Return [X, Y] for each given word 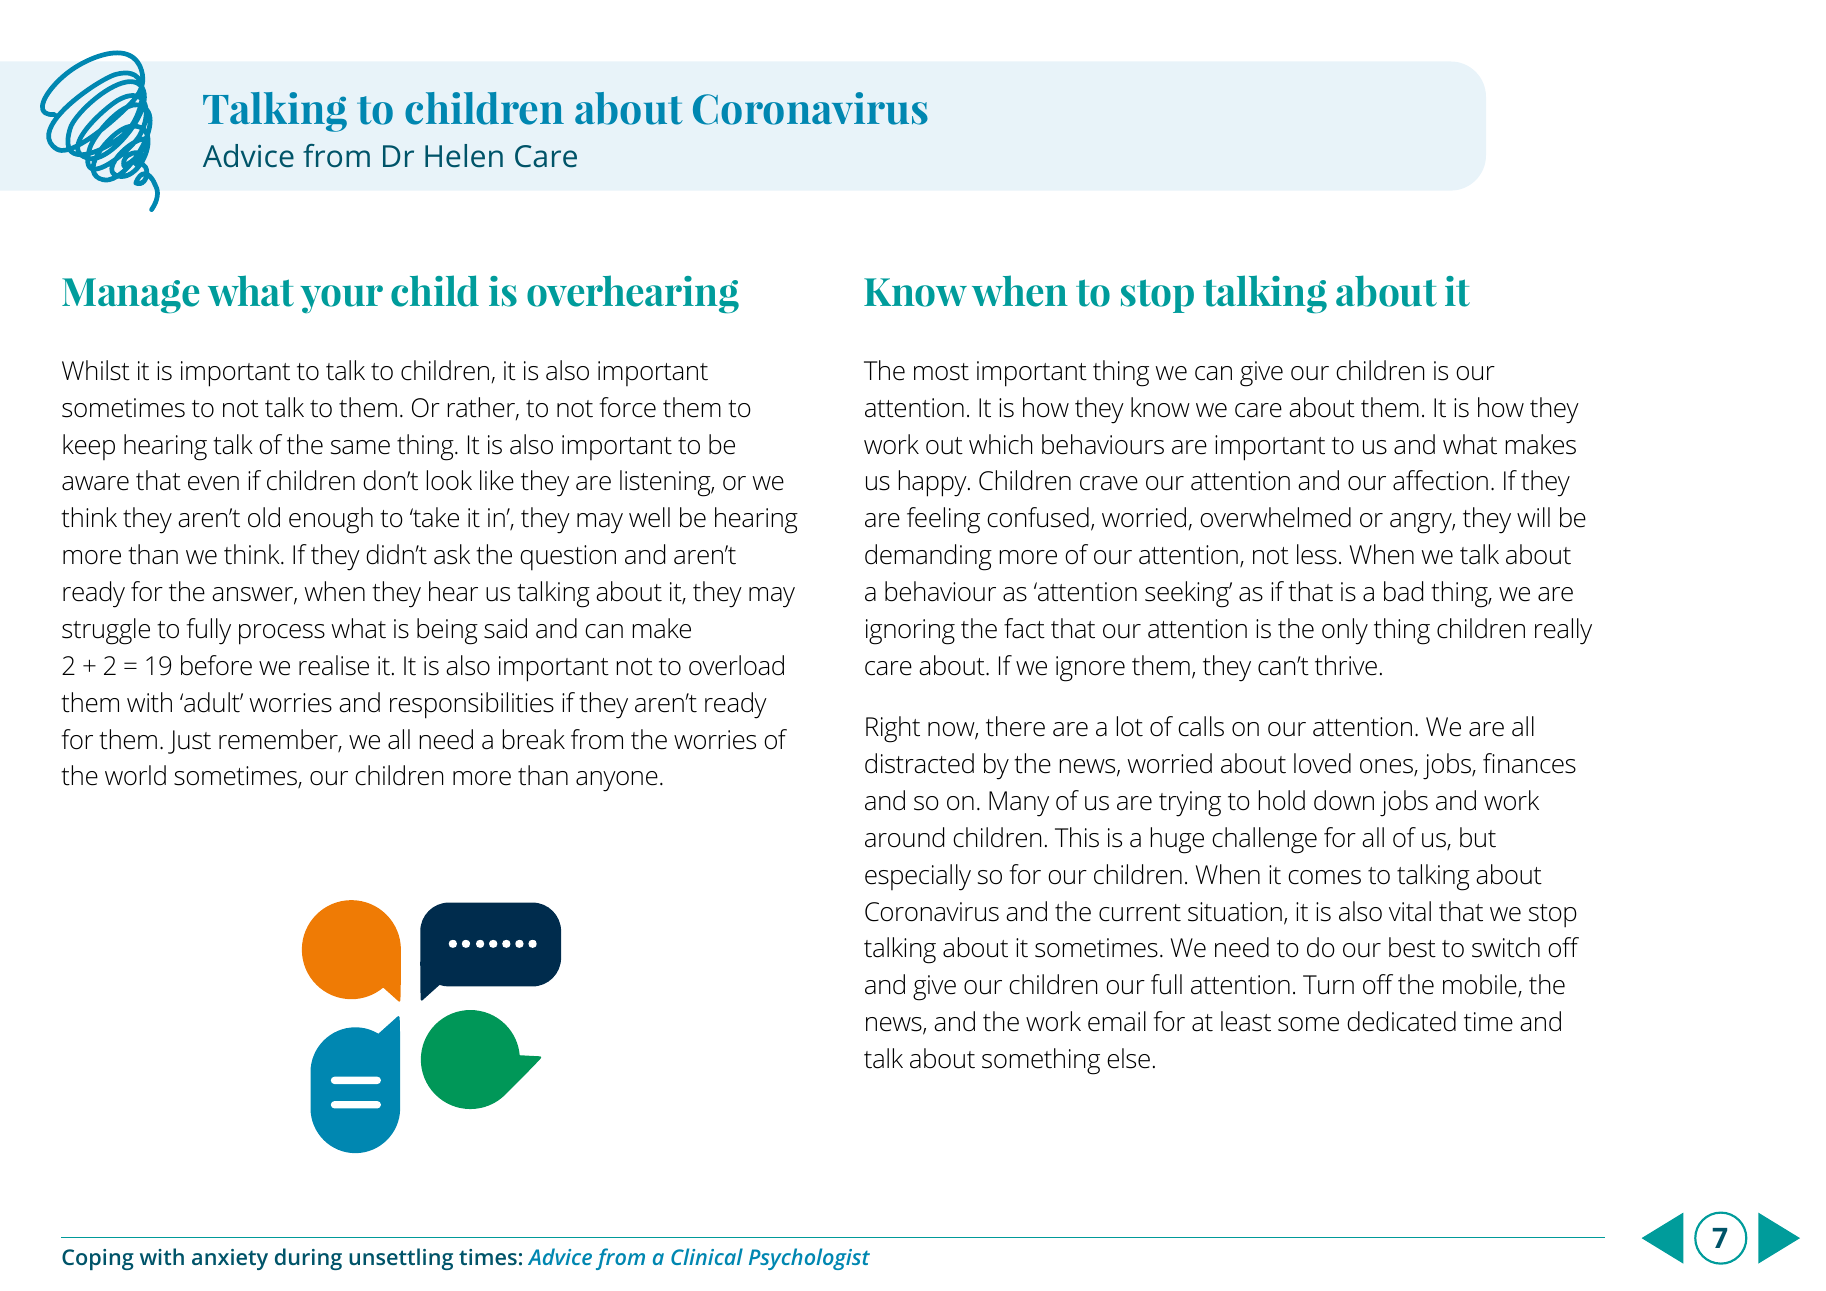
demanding [928, 557]
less [1317, 554]
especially [918, 877]
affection [1440, 480]
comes [1324, 877]
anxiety [230, 1259]
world [135, 775]
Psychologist [809, 1259]
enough [331, 520]
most [941, 372]
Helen [464, 156]
